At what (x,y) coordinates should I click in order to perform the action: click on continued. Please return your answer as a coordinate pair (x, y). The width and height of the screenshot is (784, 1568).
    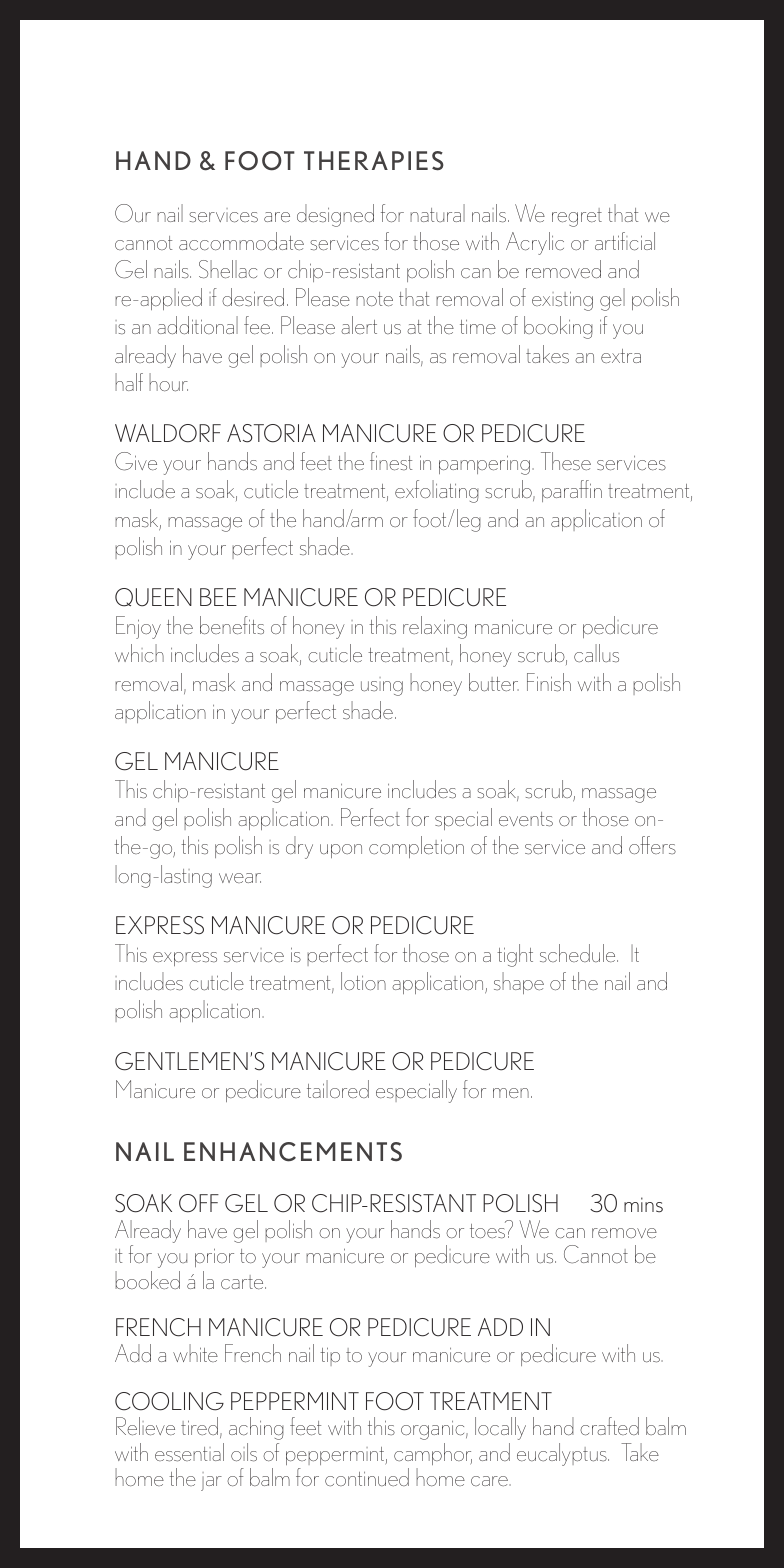
    Looking at the image, I should click on (367, 1477).
